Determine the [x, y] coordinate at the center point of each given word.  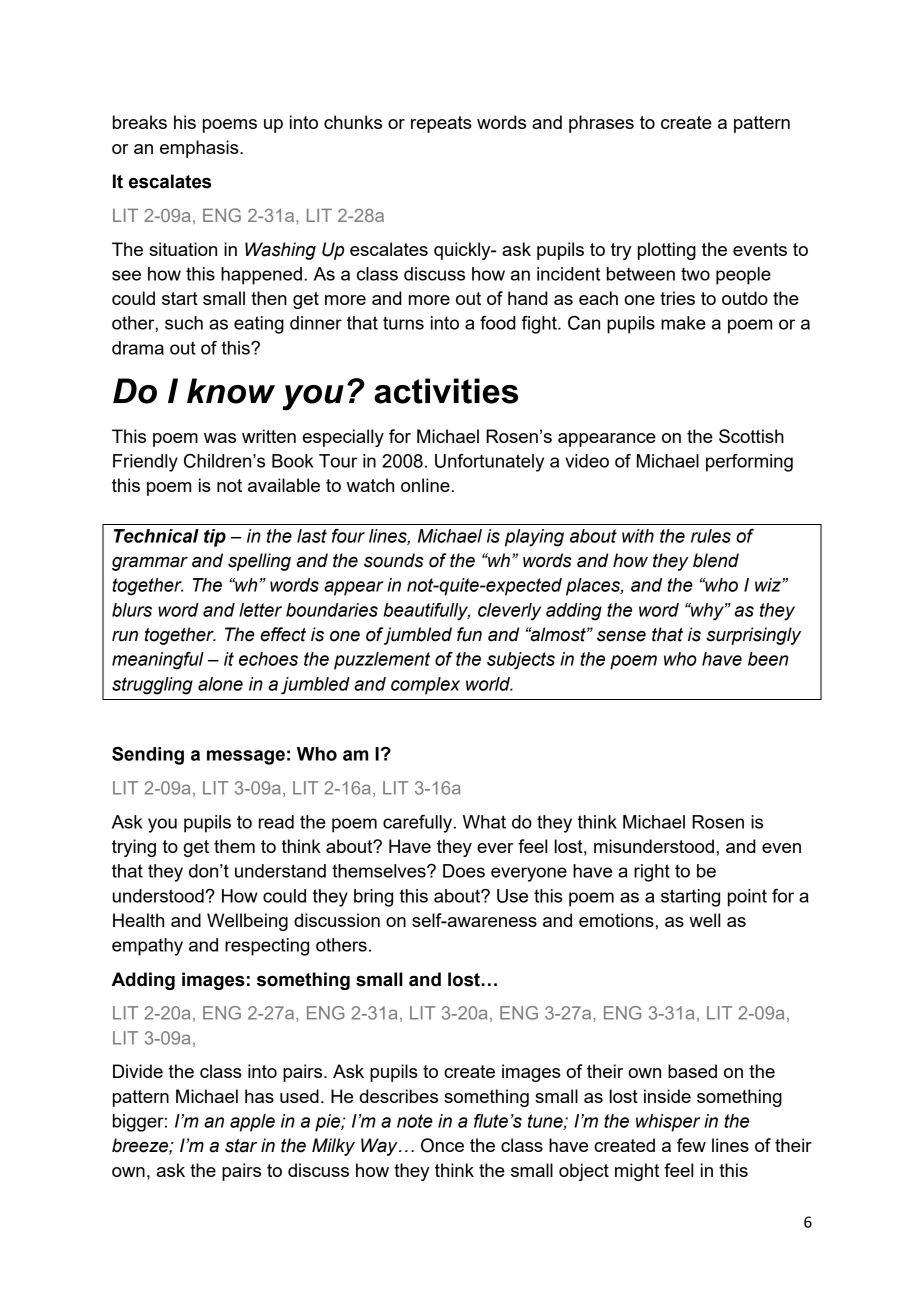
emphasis [200, 149]
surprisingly [753, 636]
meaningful [158, 661]
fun [469, 634]
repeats [441, 124]
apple [252, 1123]
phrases [601, 124]
